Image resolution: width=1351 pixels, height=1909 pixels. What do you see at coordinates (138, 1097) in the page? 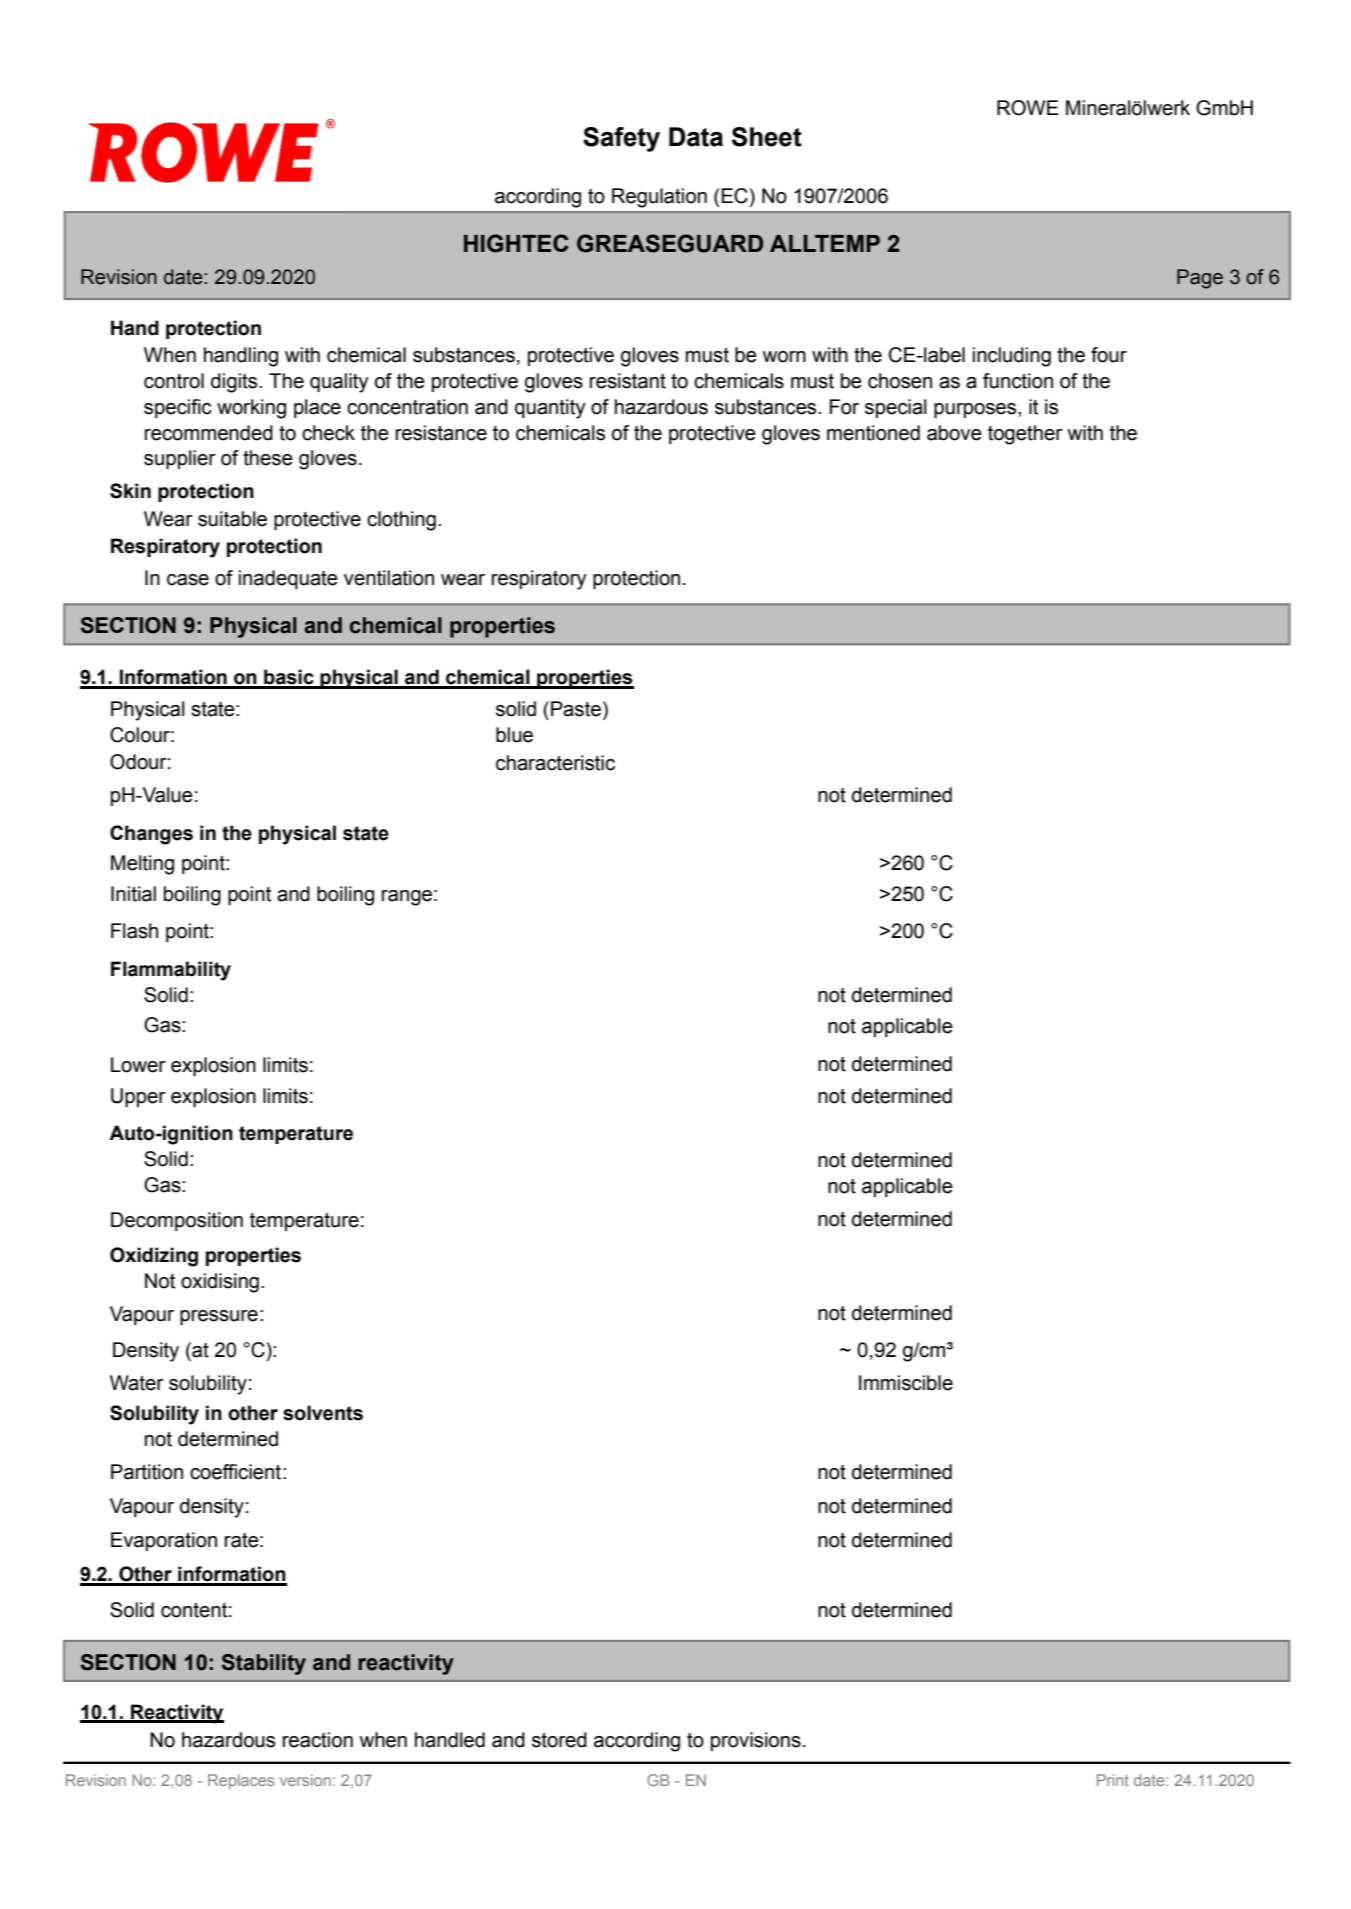
I see `Upper` at bounding box center [138, 1097].
